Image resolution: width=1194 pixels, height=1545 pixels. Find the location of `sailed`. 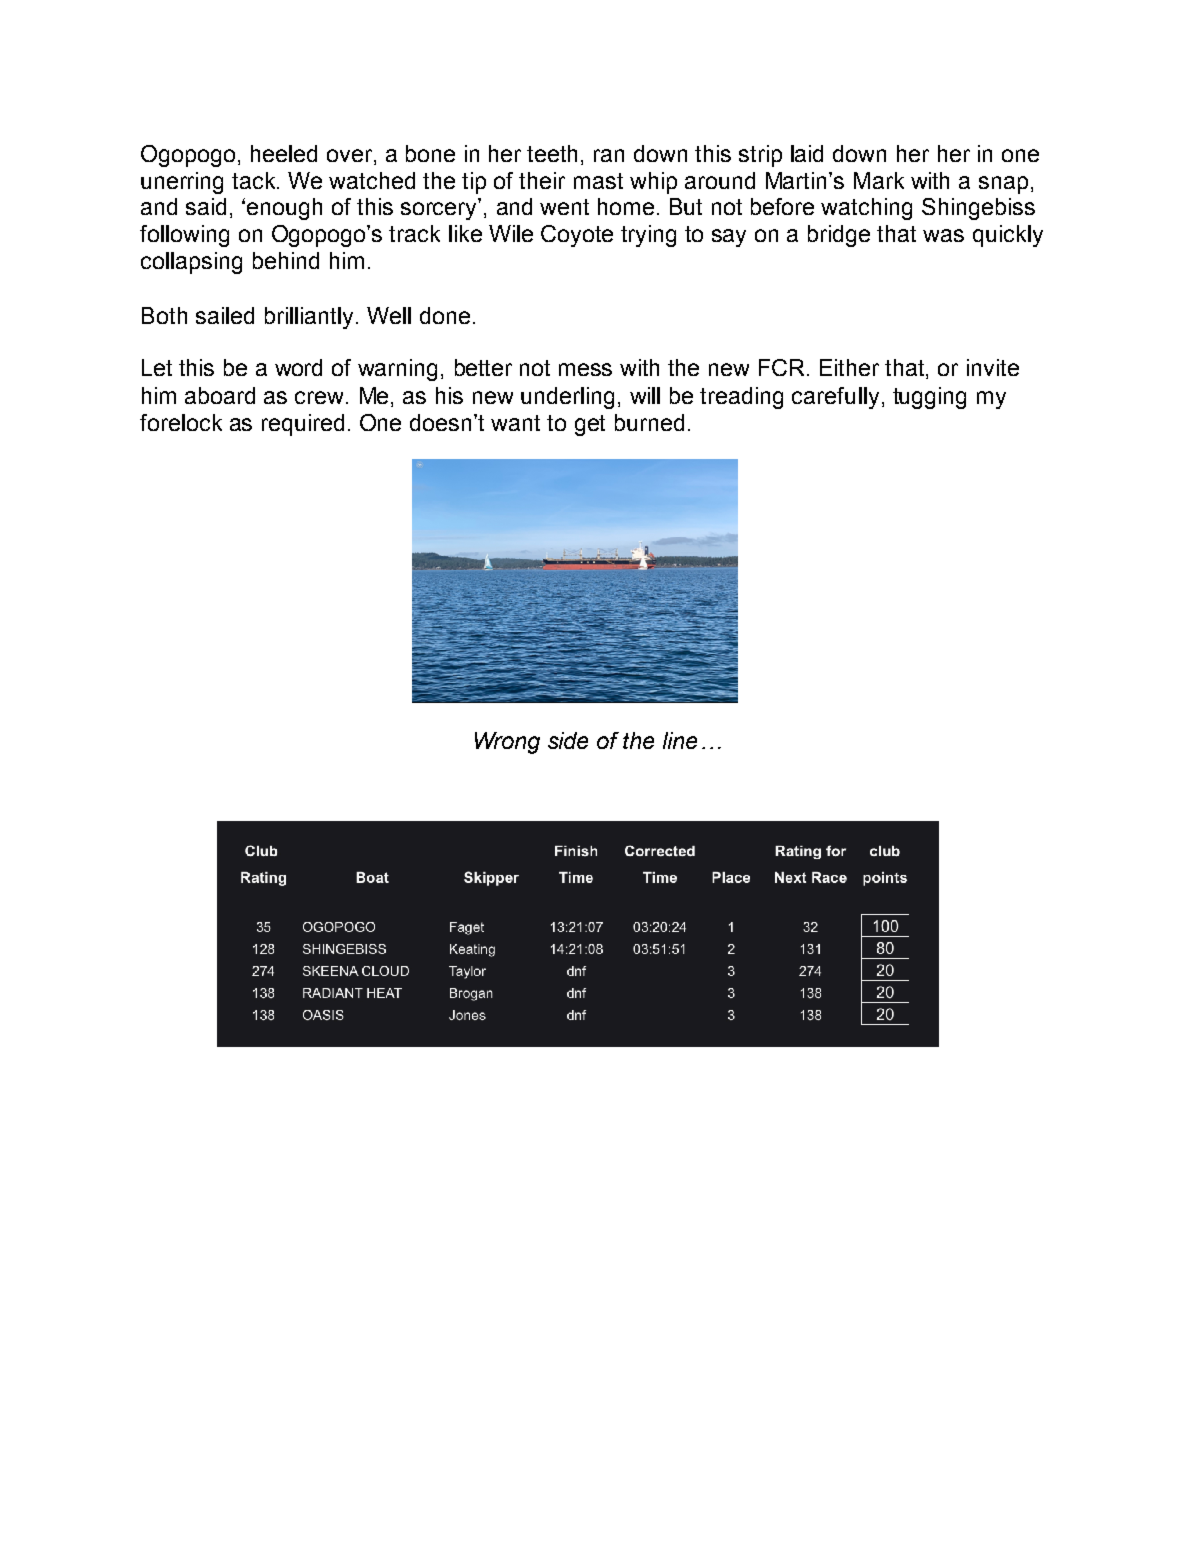

sailed is located at coordinates (225, 315).
